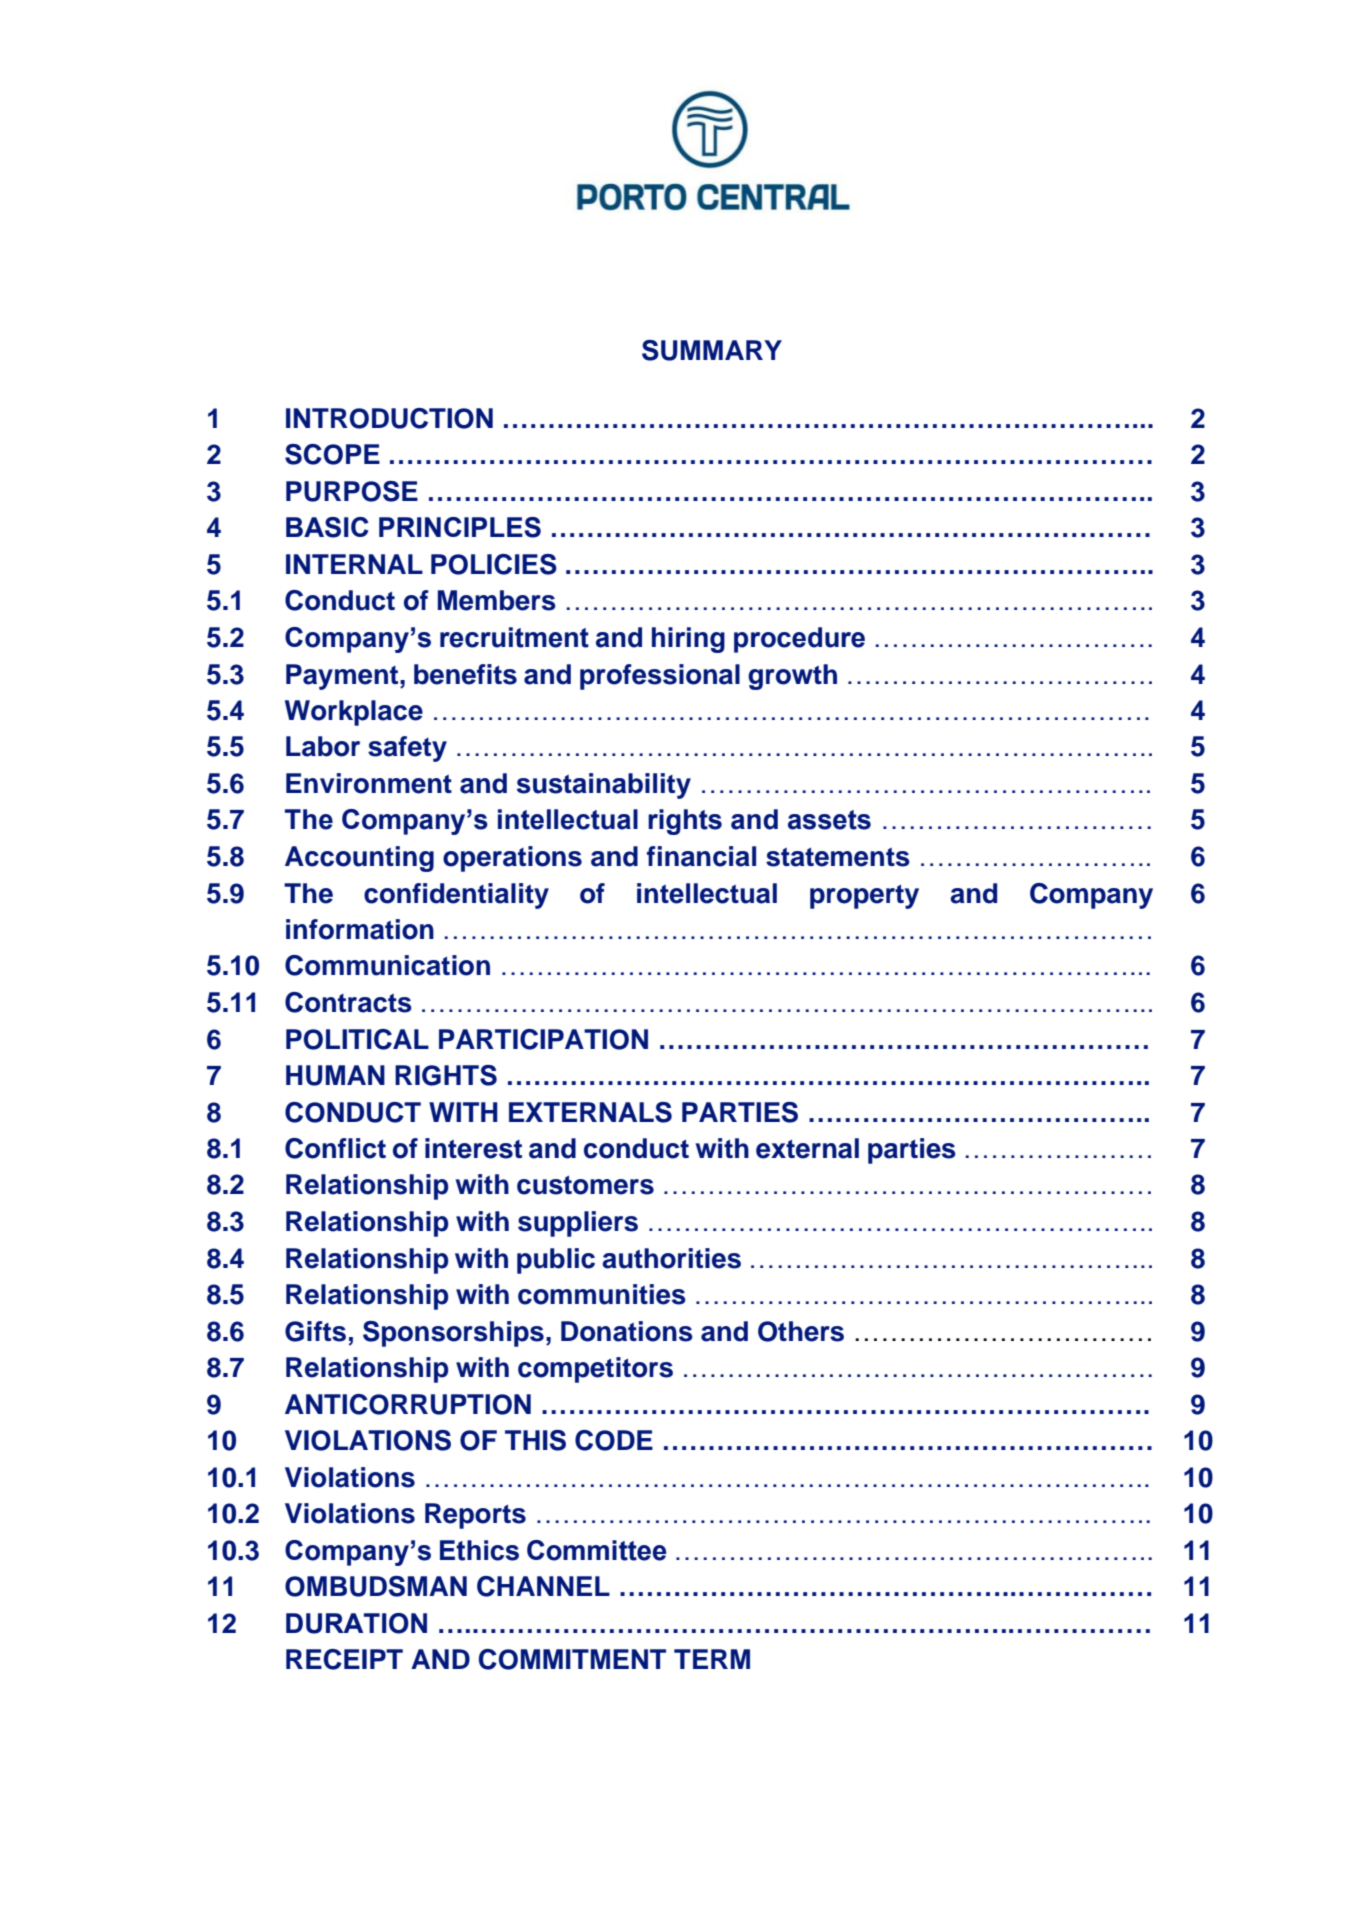 The width and height of the document is (1359, 1921). Describe the element at coordinates (389, 418) in the document. I see `INTRODUCTION` at that location.
